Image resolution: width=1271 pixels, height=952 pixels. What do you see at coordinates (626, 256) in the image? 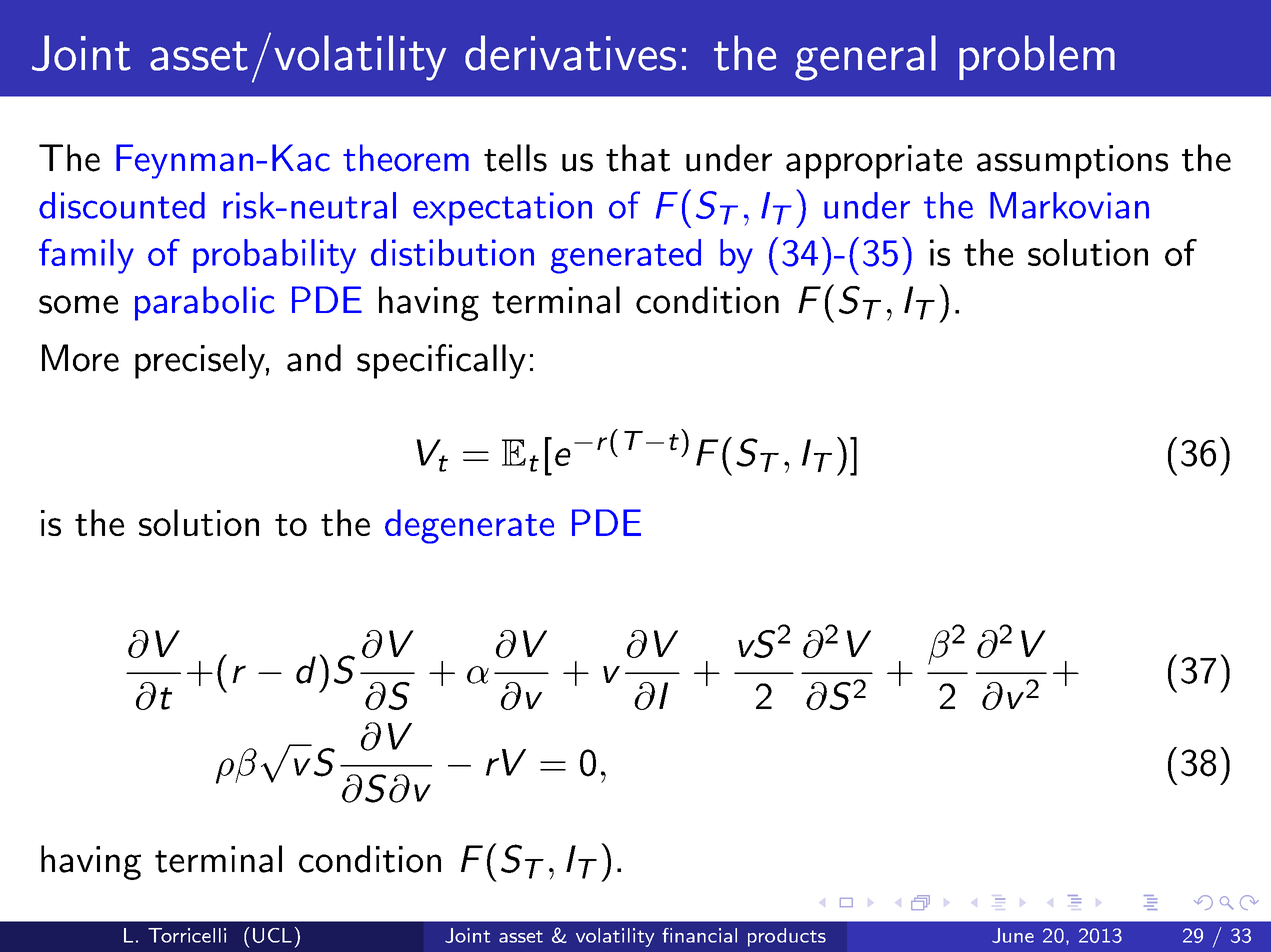
I see `generated` at bounding box center [626, 256].
